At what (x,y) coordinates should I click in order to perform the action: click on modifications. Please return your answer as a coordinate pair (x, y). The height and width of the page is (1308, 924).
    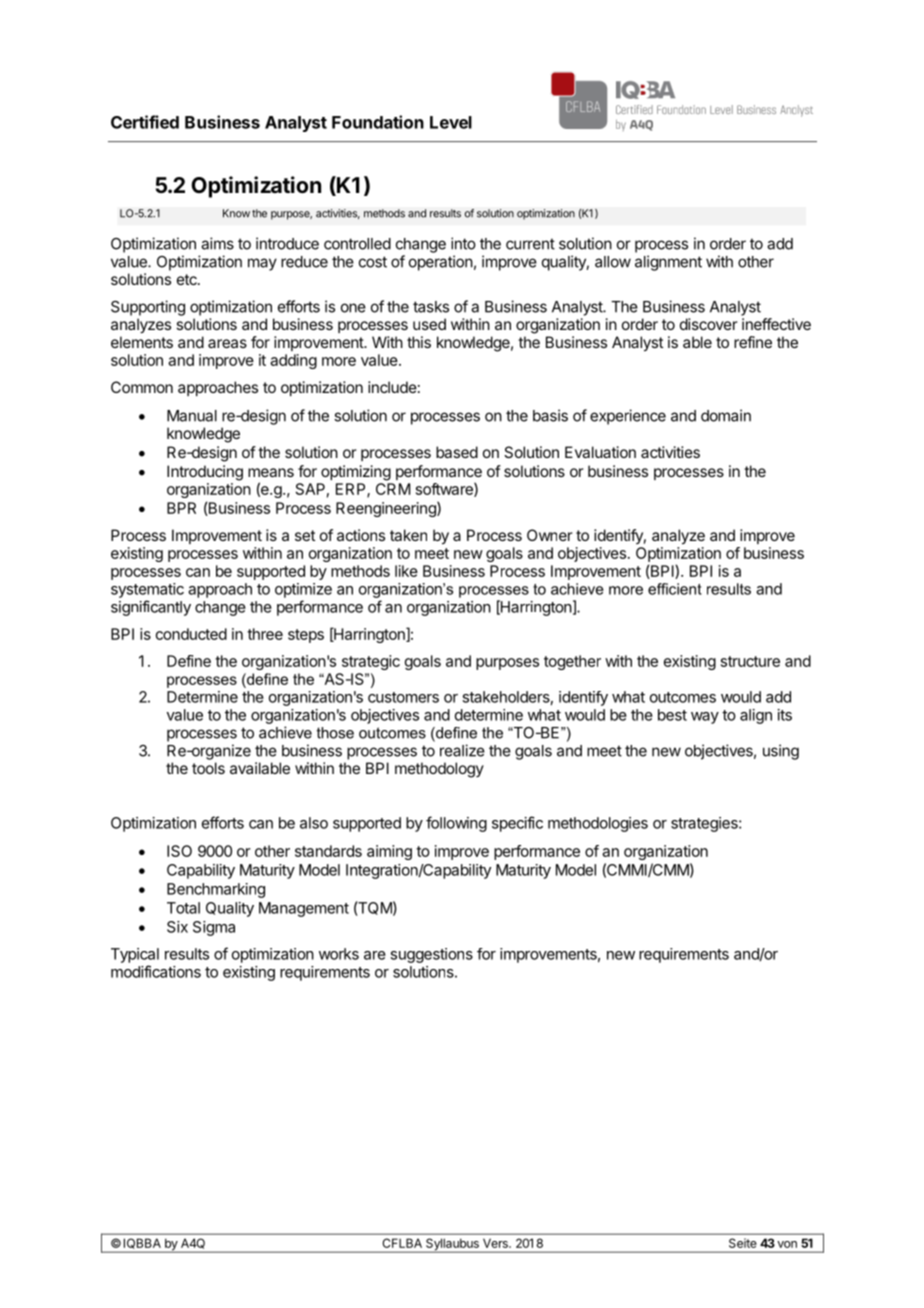
    Looking at the image, I should click on (156, 971).
